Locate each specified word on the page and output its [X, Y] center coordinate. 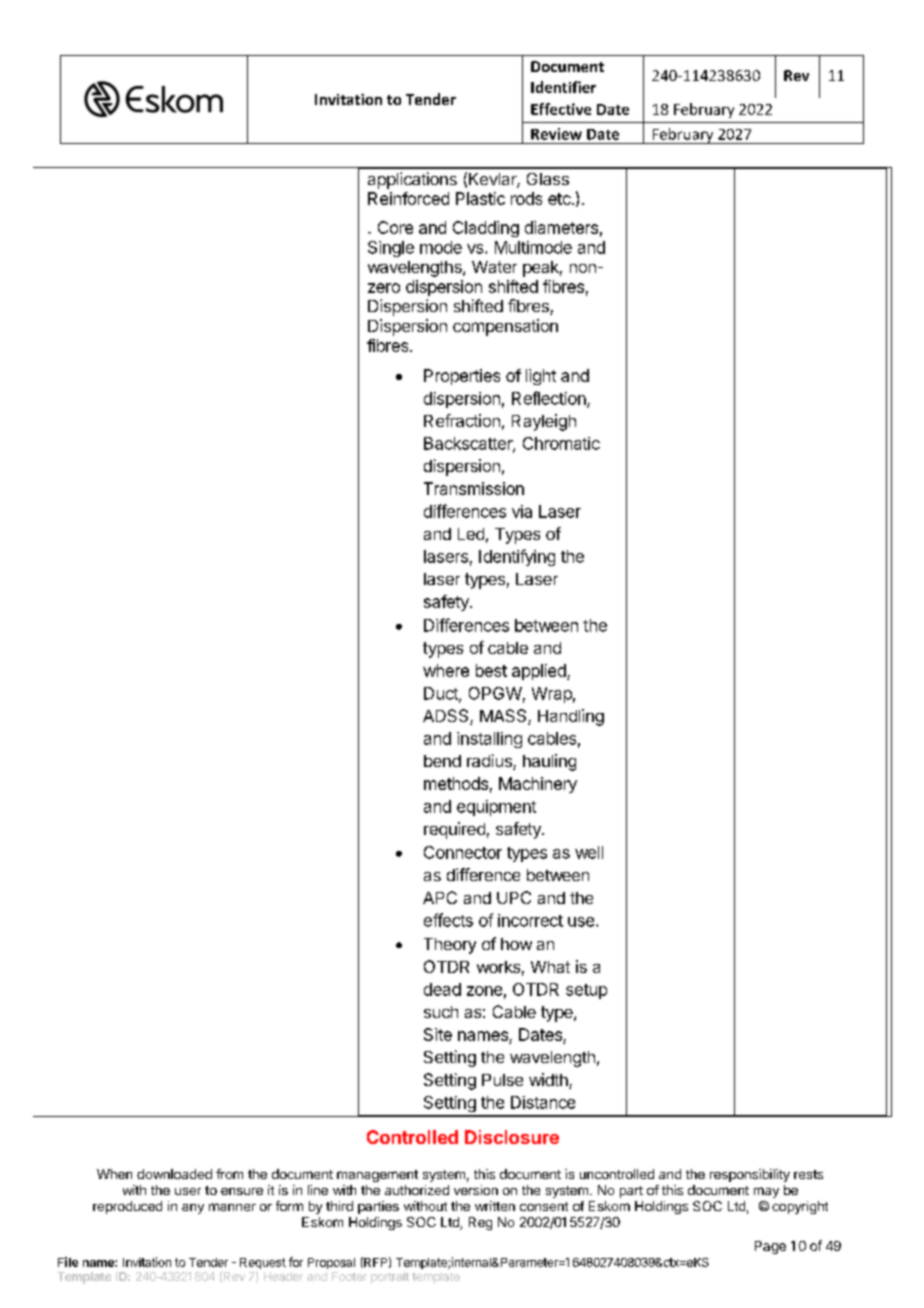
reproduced [127, 1207]
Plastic [480, 198]
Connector [463, 852]
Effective [561, 109]
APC [440, 897]
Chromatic [561, 443]
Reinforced [408, 198]
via [522, 511]
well [589, 852]
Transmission [474, 488]
